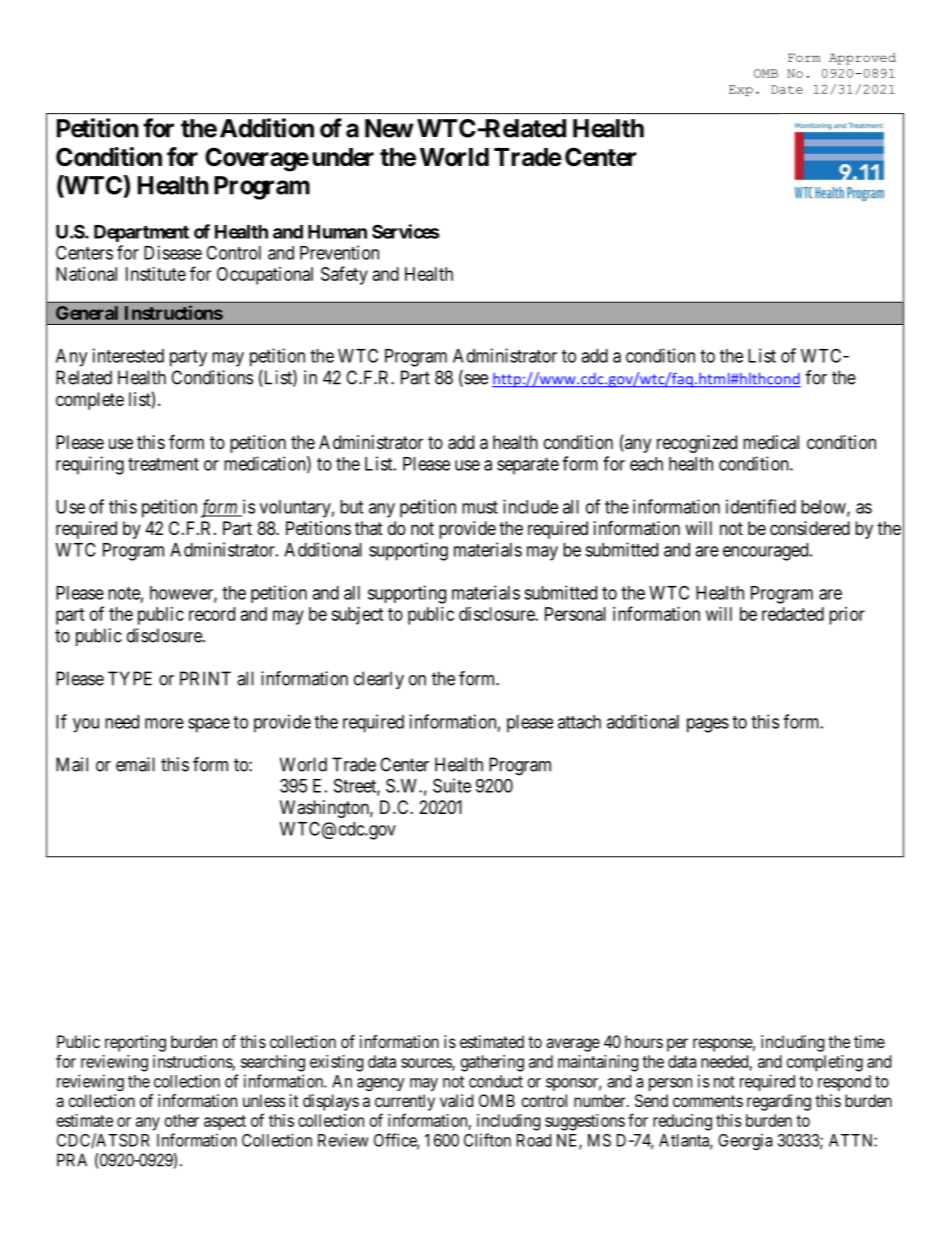 This screenshot has height=1233, width=952. Describe the element at coordinates (337, 232) in the screenshot. I see `Human` at that location.
